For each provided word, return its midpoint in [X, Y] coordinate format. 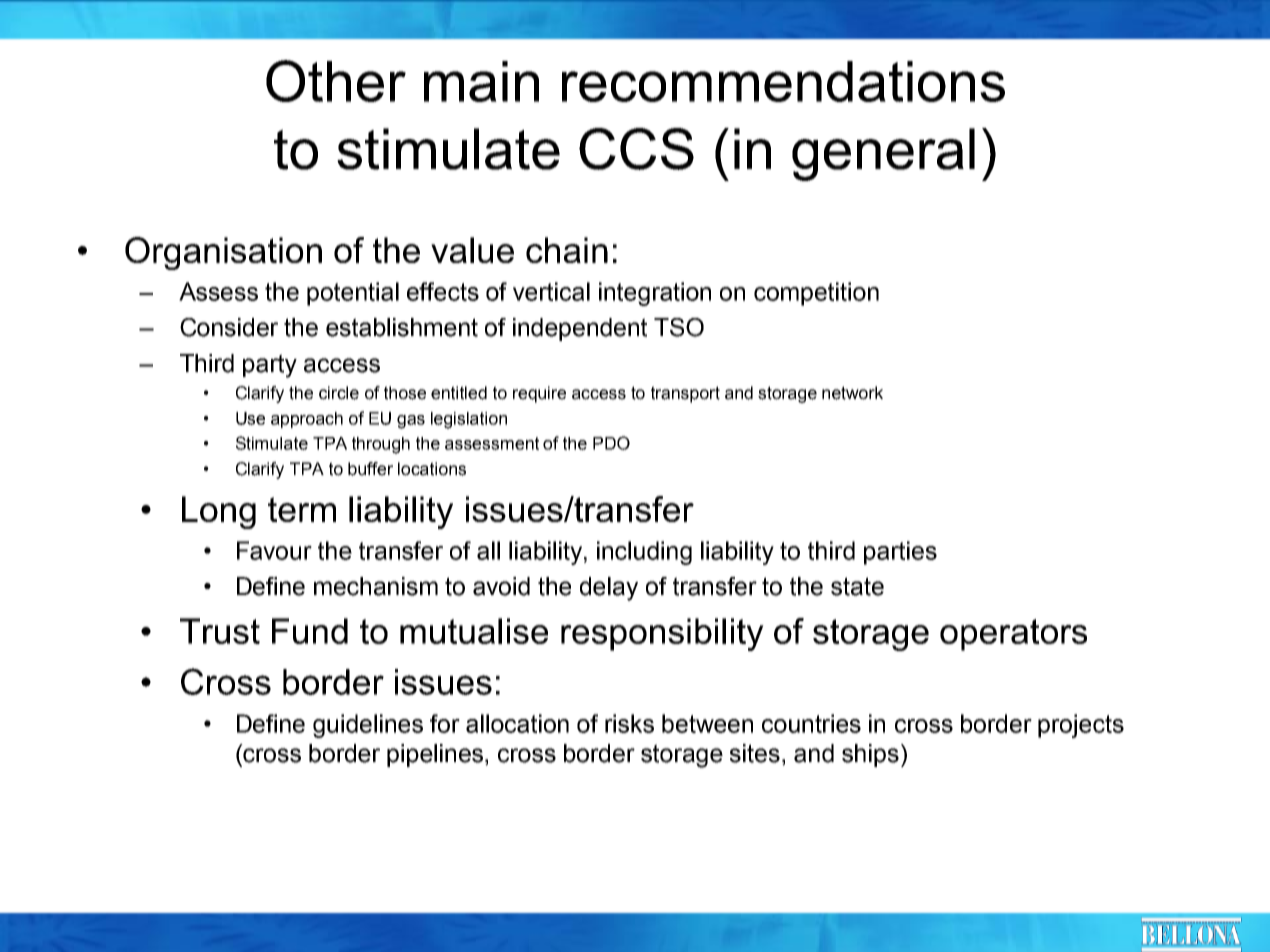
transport [685, 394]
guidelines [368, 726]
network [852, 393]
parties [900, 553]
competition [816, 294]
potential [353, 294]
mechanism [376, 586]
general [883, 154]
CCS [636, 149]
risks [629, 723]
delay [609, 589]
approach [307, 420]
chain [567, 250]
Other [336, 81]
